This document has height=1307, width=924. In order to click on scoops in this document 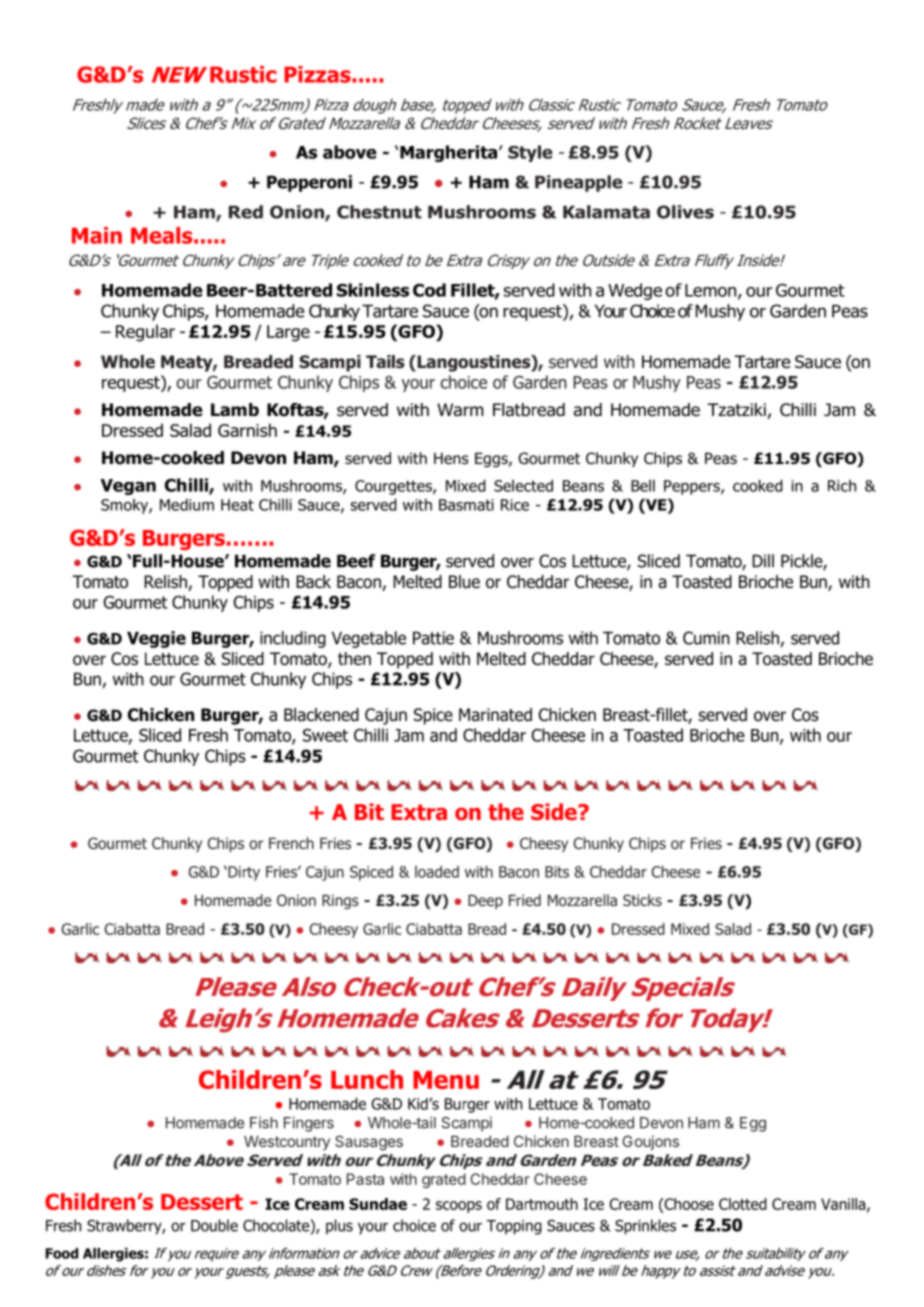, I will do `click(459, 1207)`.
